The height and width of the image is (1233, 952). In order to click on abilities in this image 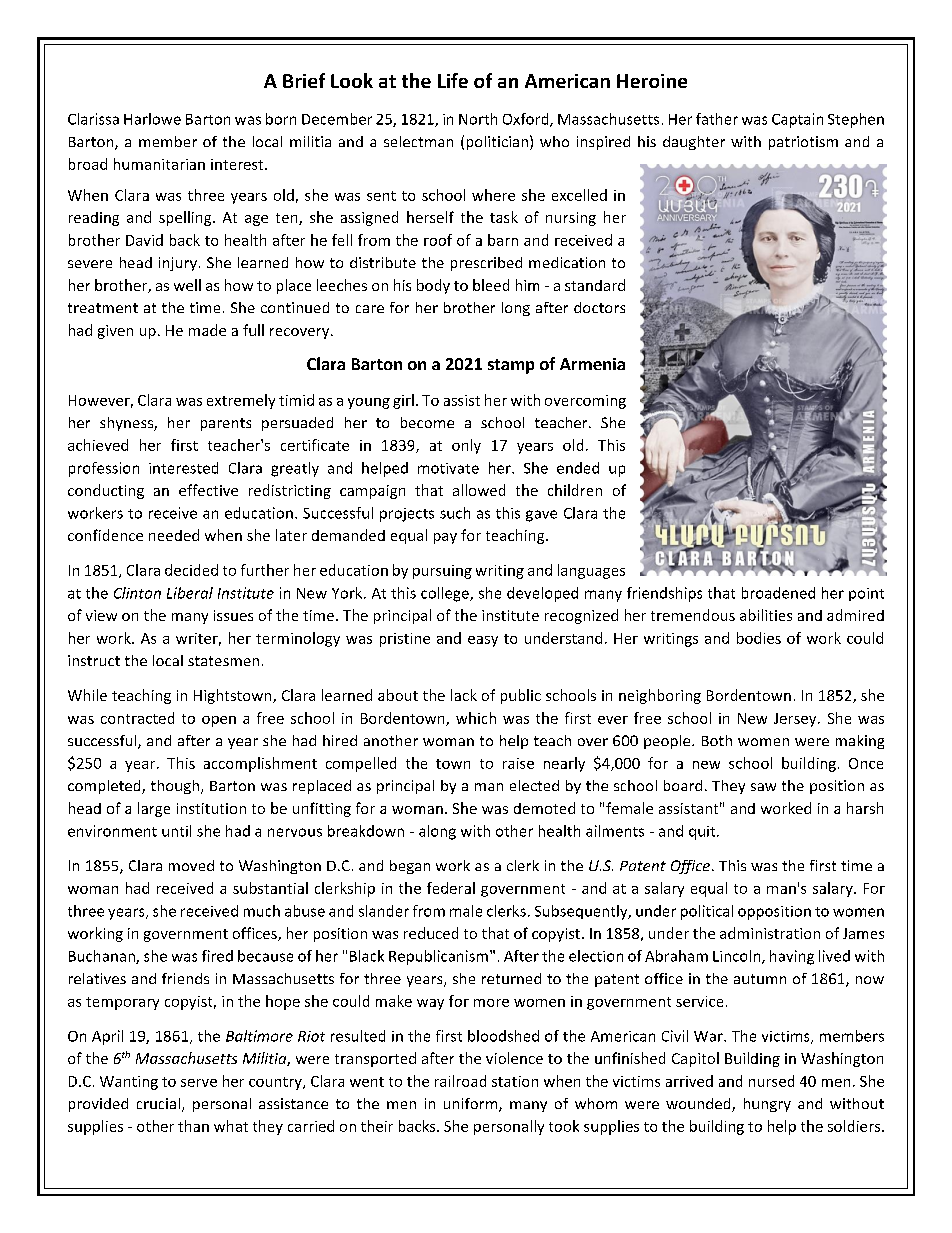, I will do `click(766, 615)`.
